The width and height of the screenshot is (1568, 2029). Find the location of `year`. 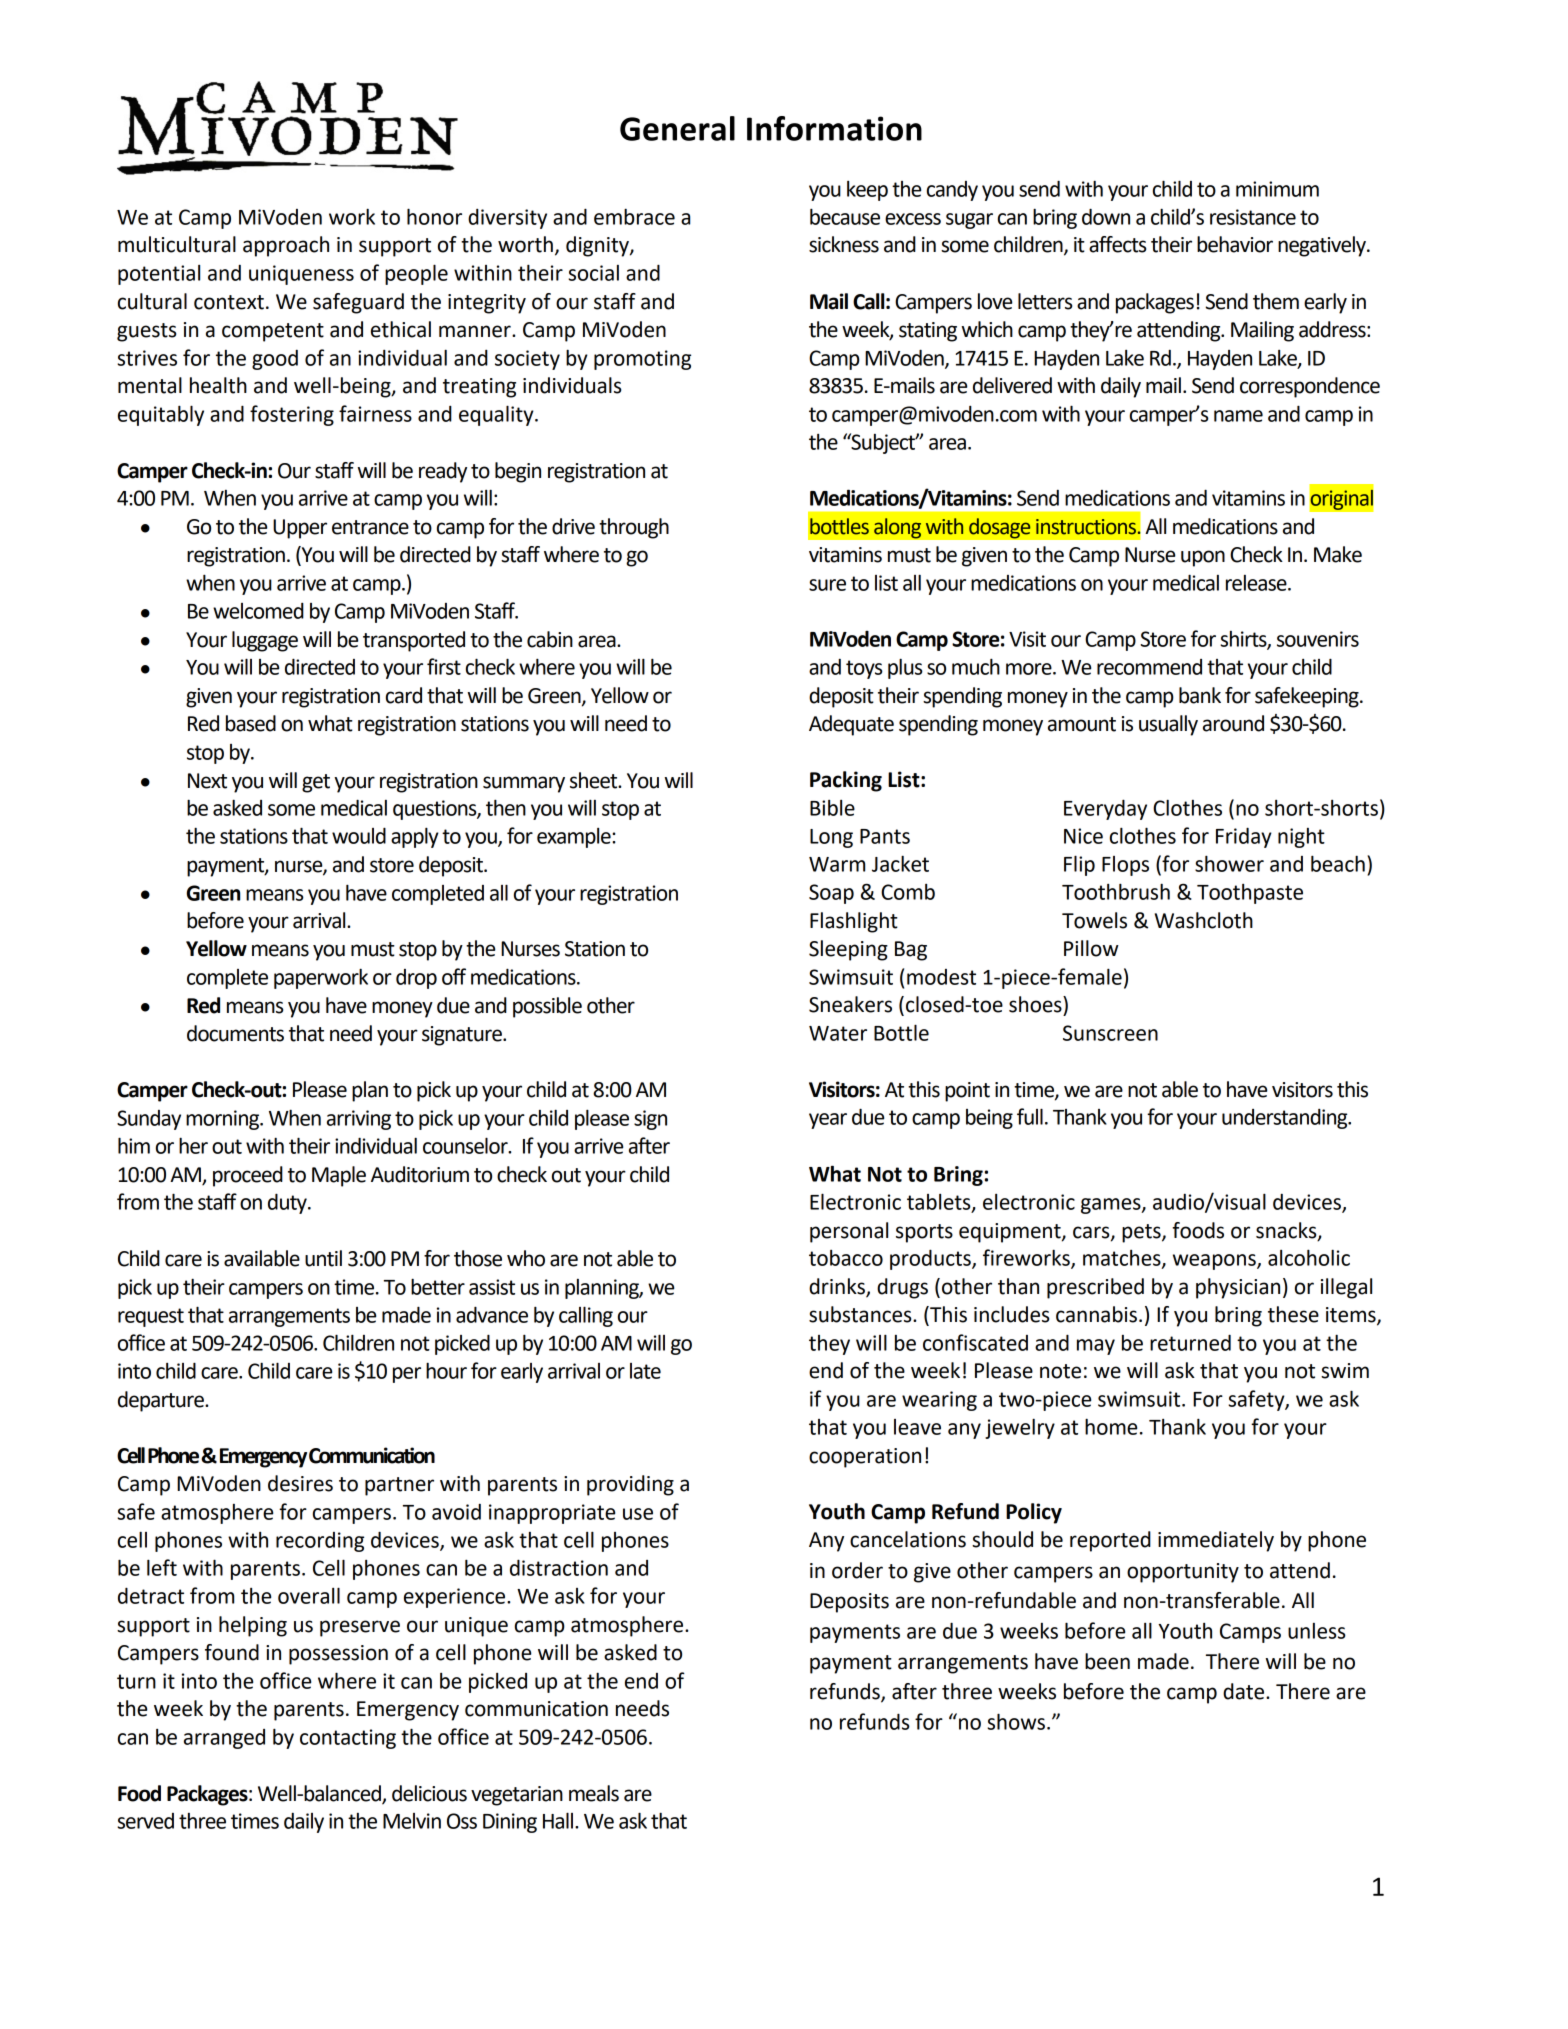

year is located at coordinates (828, 1121).
